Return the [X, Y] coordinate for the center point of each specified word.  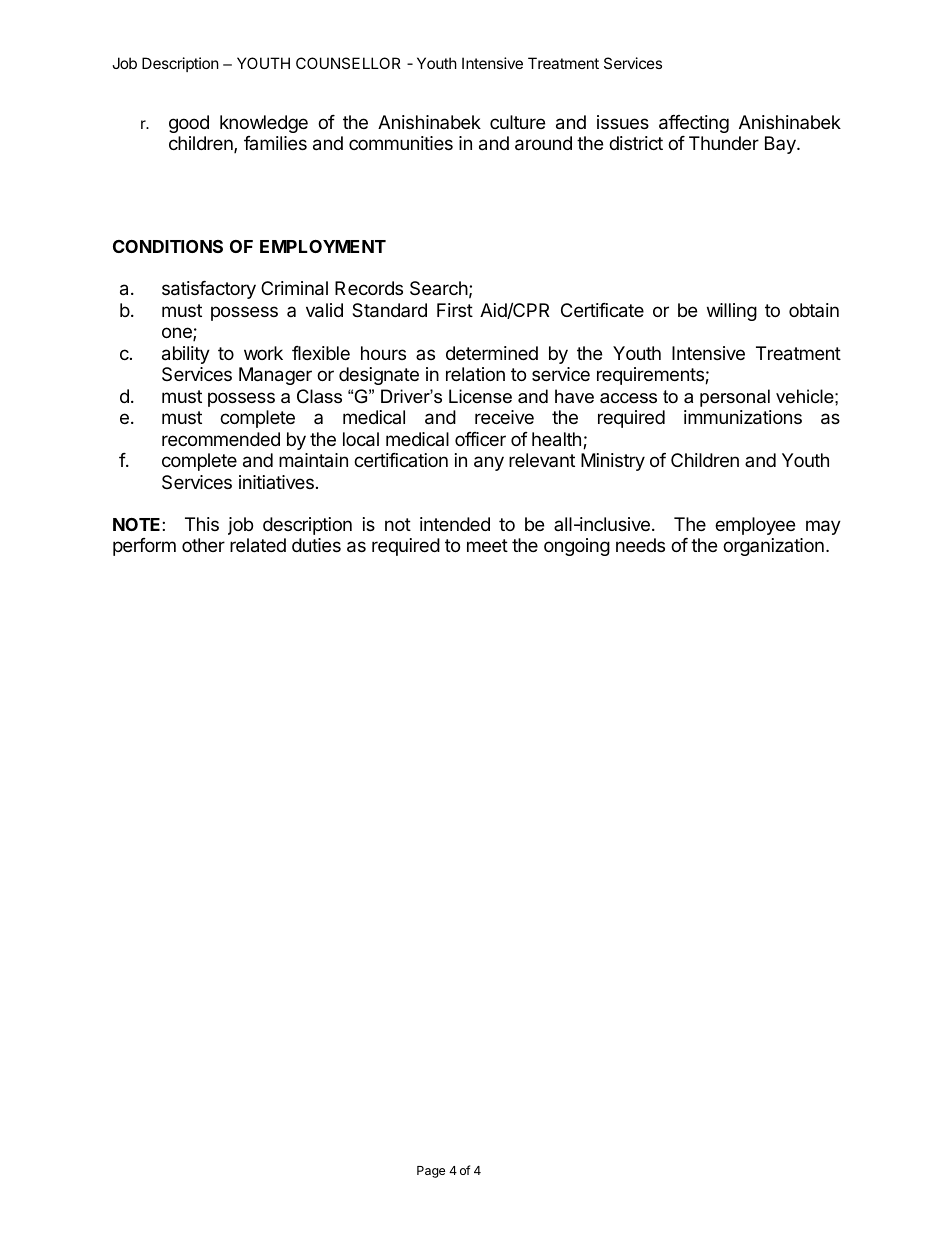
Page [431, 1172]
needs [640, 545]
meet [487, 545]
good [189, 124]
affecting [694, 124]
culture [517, 122]
